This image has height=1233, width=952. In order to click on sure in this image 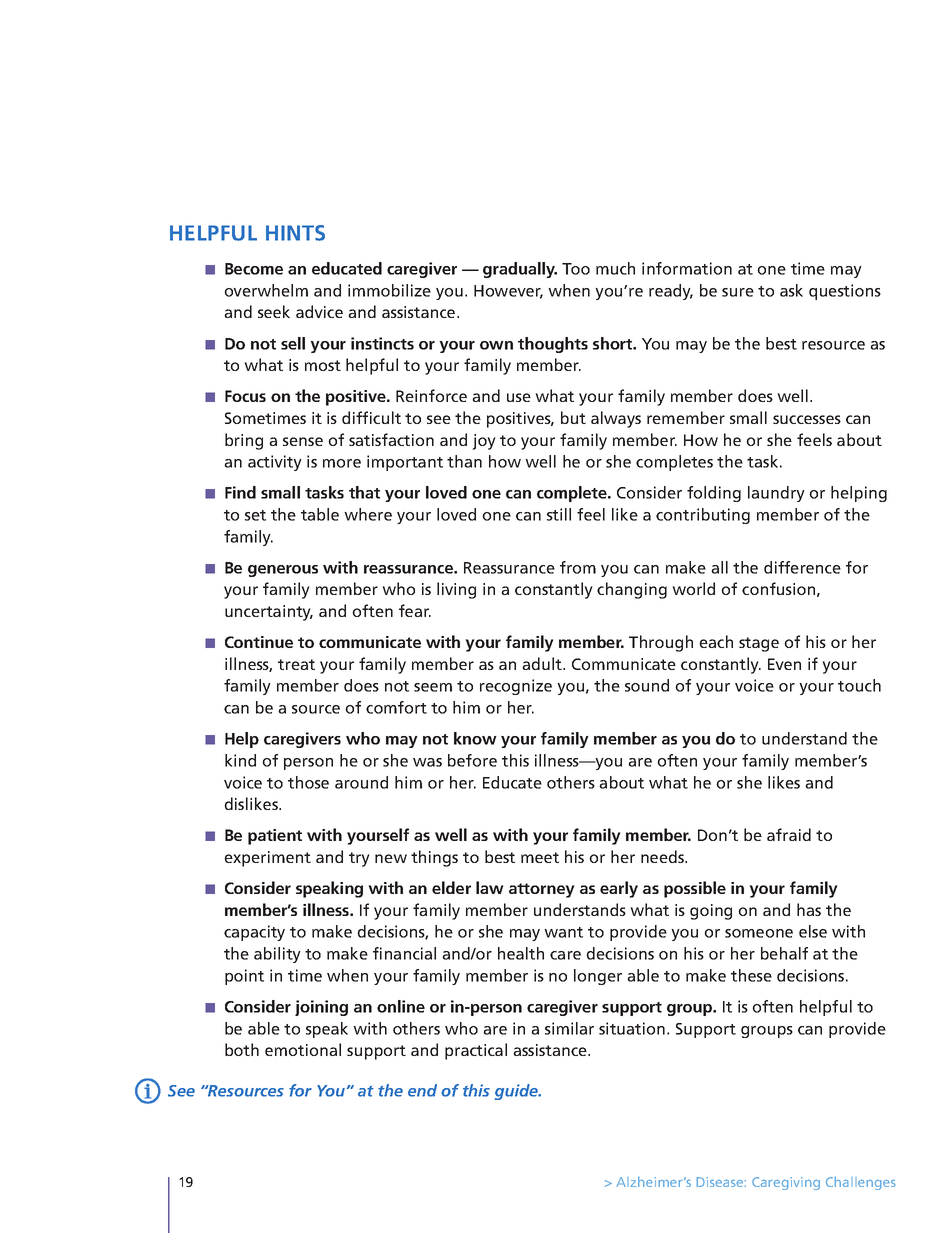, I will do `click(738, 292)`.
